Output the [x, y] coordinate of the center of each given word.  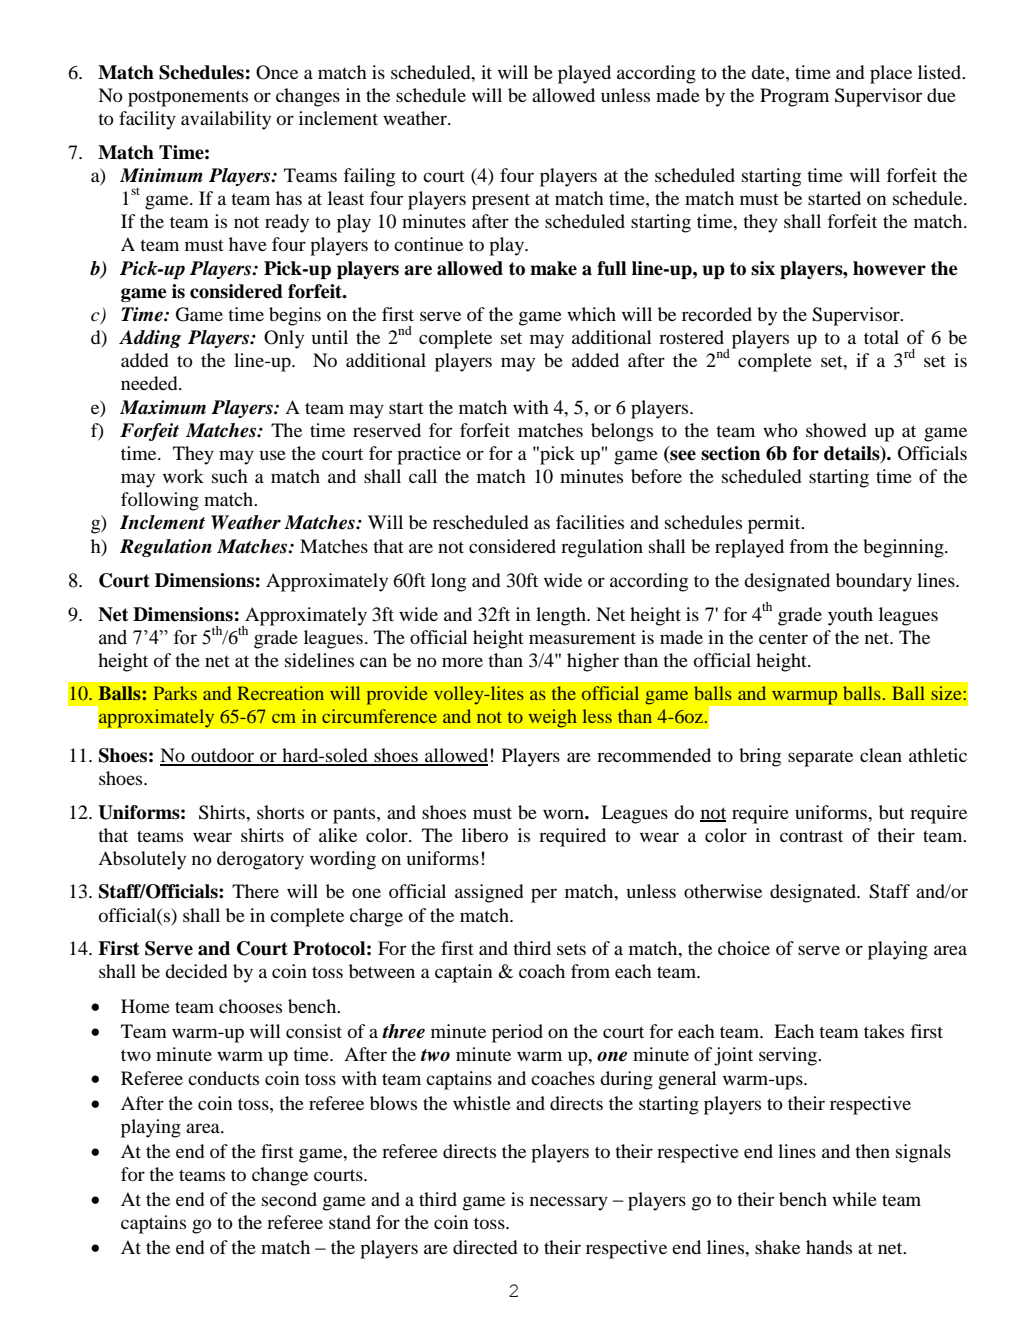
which [591, 314]
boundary [874, 582]
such [230, 476]
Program [794, 97]
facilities [590, 522]
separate [820, 759]
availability [226, 120]
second [289, 1199]
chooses [250, 1006]
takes [884, 1031]
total [881, 337]
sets [571, 949]
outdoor [222, 756]
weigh [552, 718]
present [501, 201]
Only [284, 339]
